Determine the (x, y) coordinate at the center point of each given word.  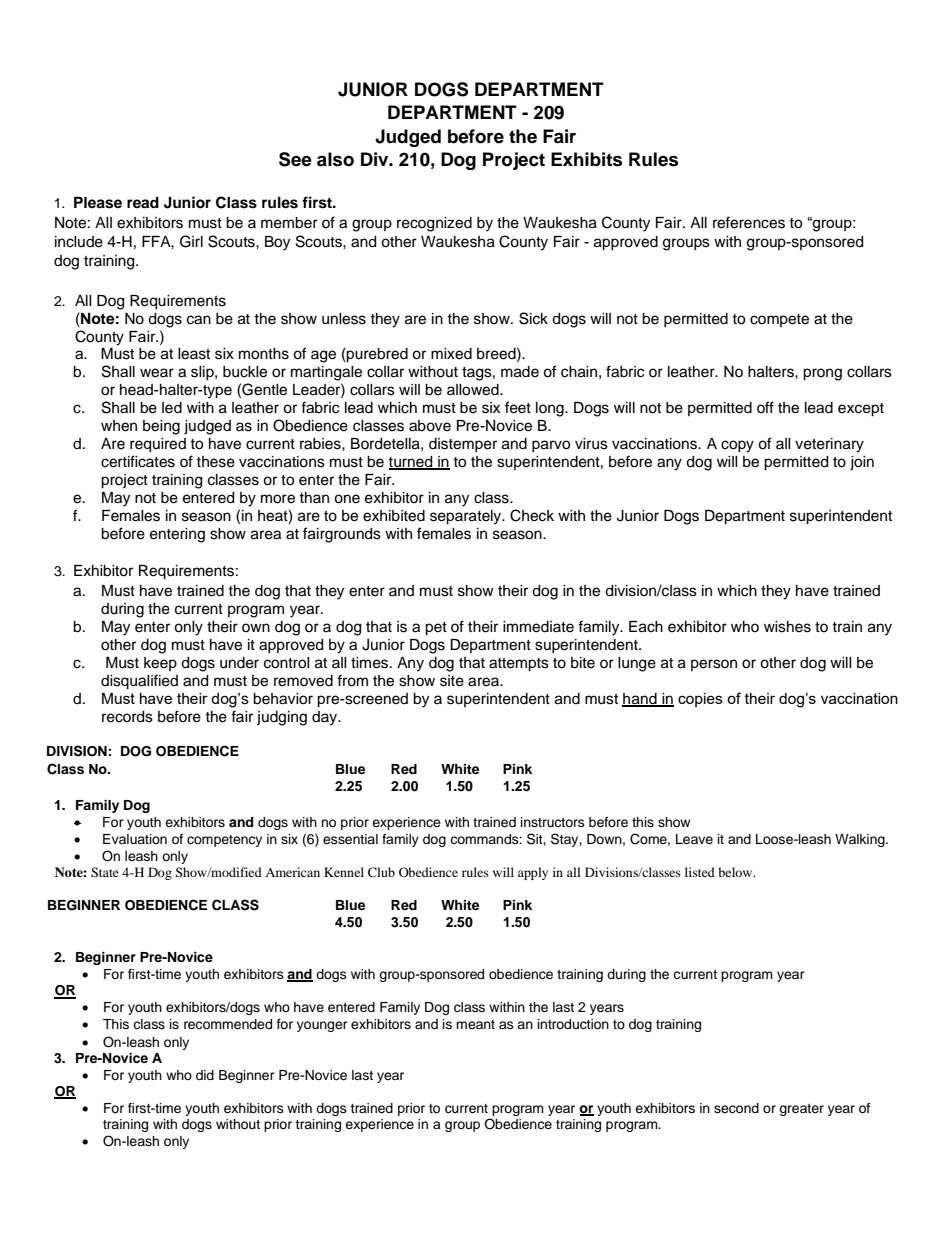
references (749, 222)
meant (475, 1024)
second (736, 1108)
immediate (538, 627)
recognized (434, 224)
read (143, 202)
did (205, 1075)
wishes (787, 627)
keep (160, 664)
